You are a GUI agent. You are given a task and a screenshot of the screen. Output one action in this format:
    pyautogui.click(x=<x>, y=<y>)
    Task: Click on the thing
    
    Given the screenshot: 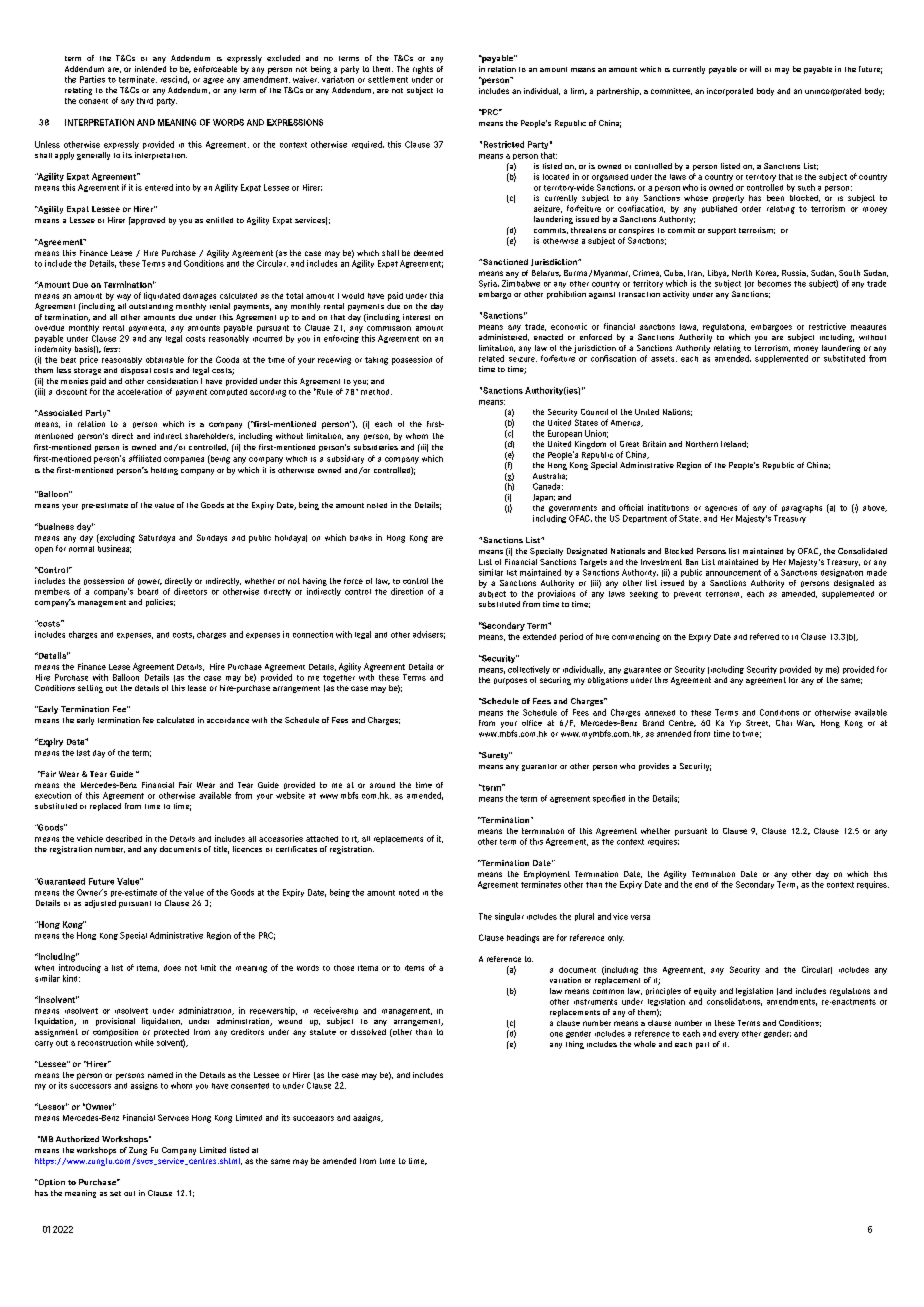 What is the action you would take?
    pyautogui.click(x=575, y=1045)
